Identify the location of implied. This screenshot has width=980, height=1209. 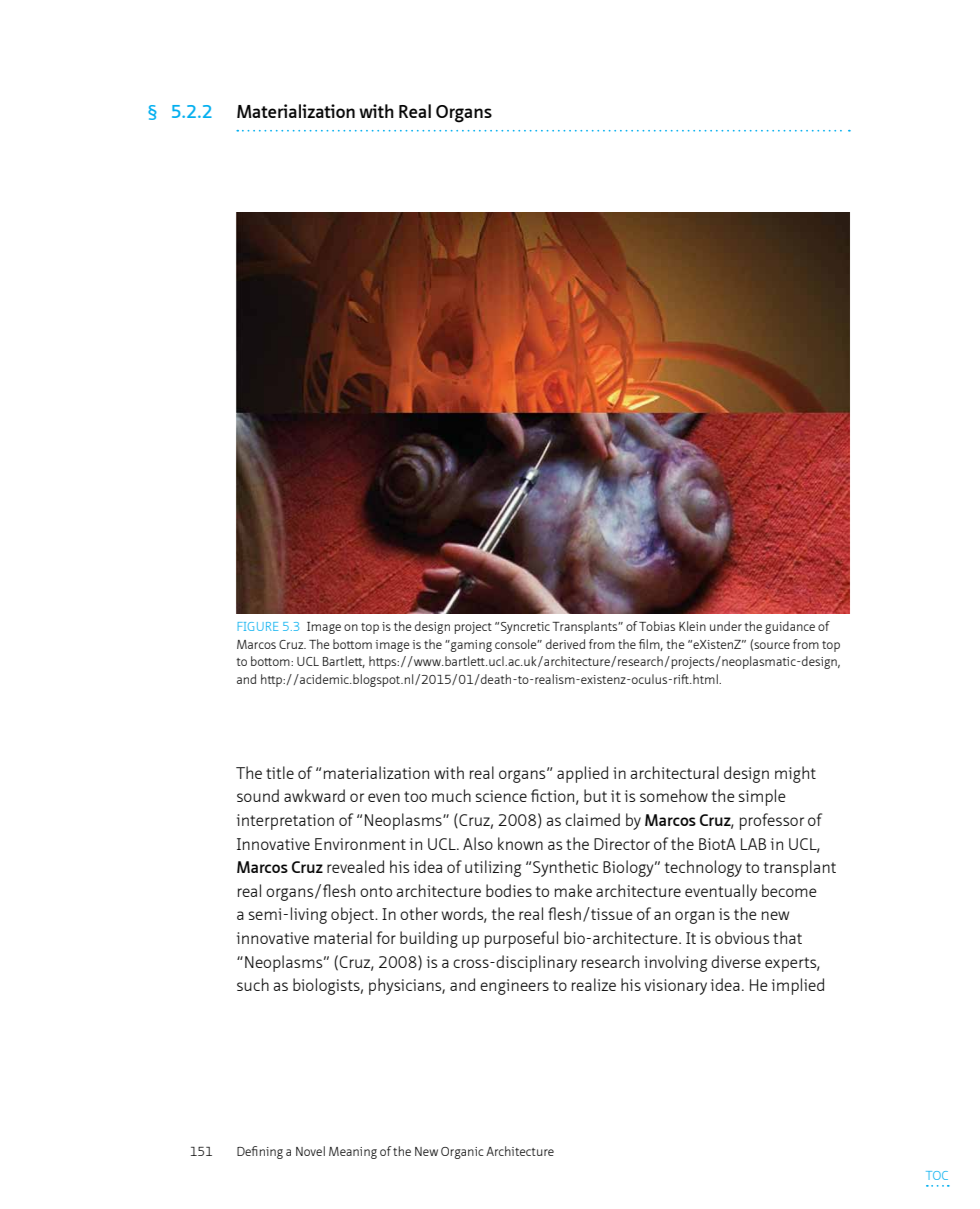
(798, 986).
